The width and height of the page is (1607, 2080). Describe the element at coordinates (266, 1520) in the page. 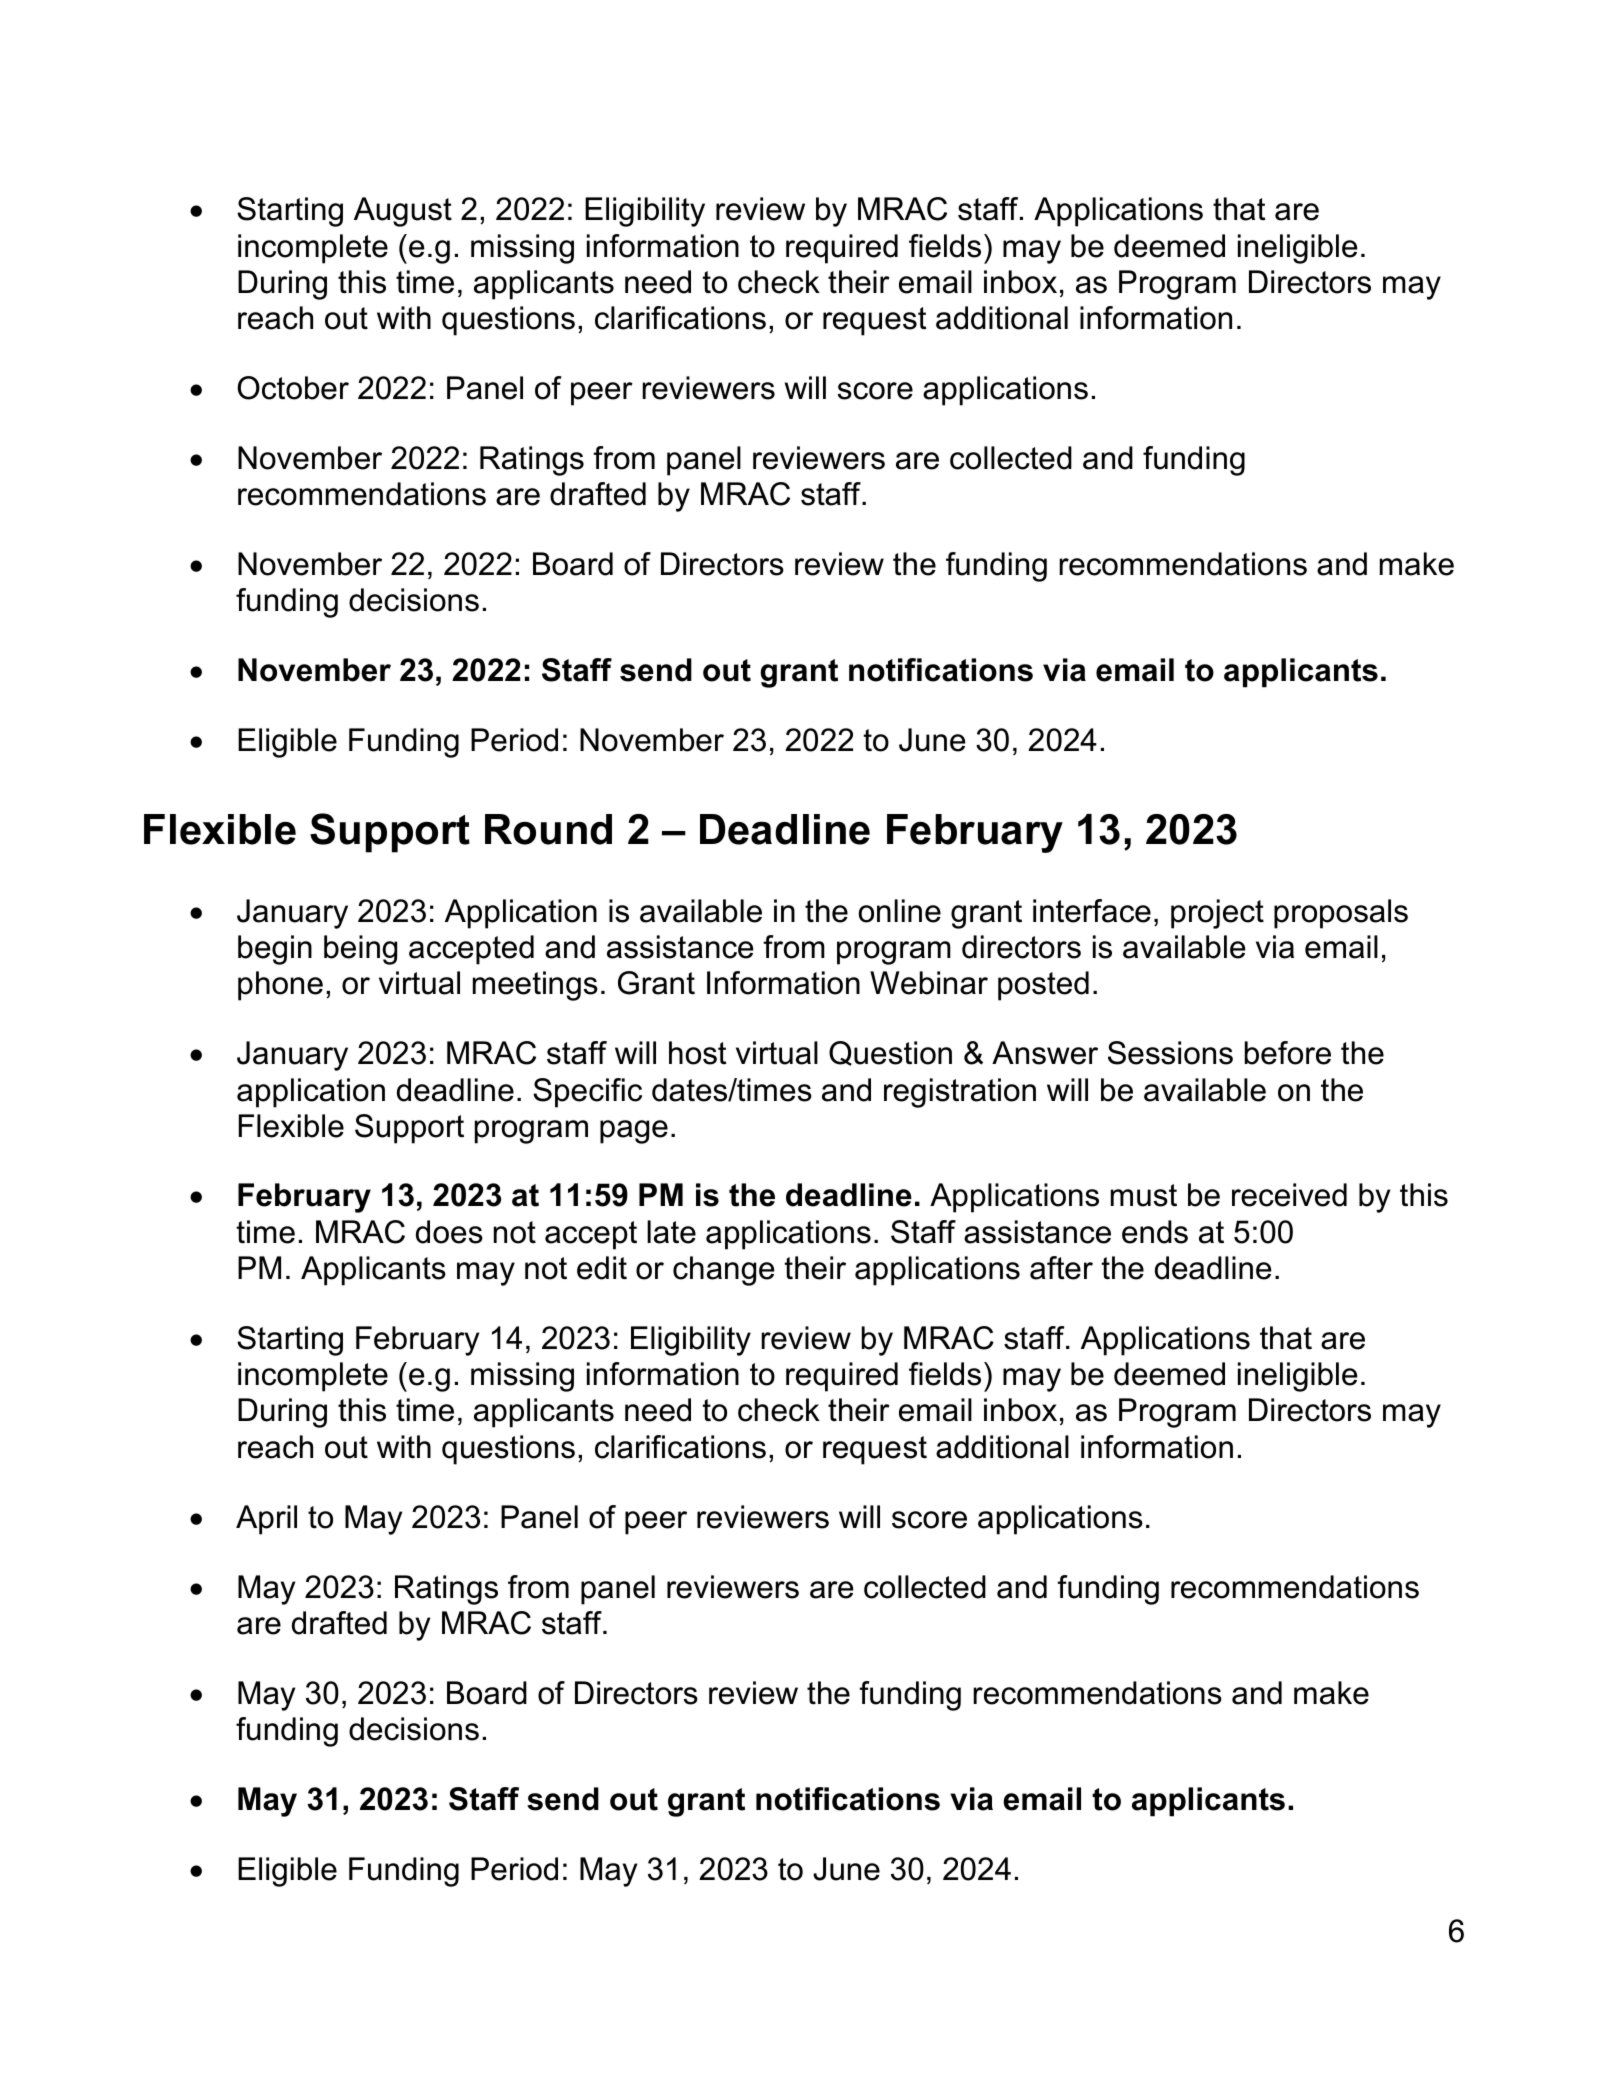

I see `April` at that location.
